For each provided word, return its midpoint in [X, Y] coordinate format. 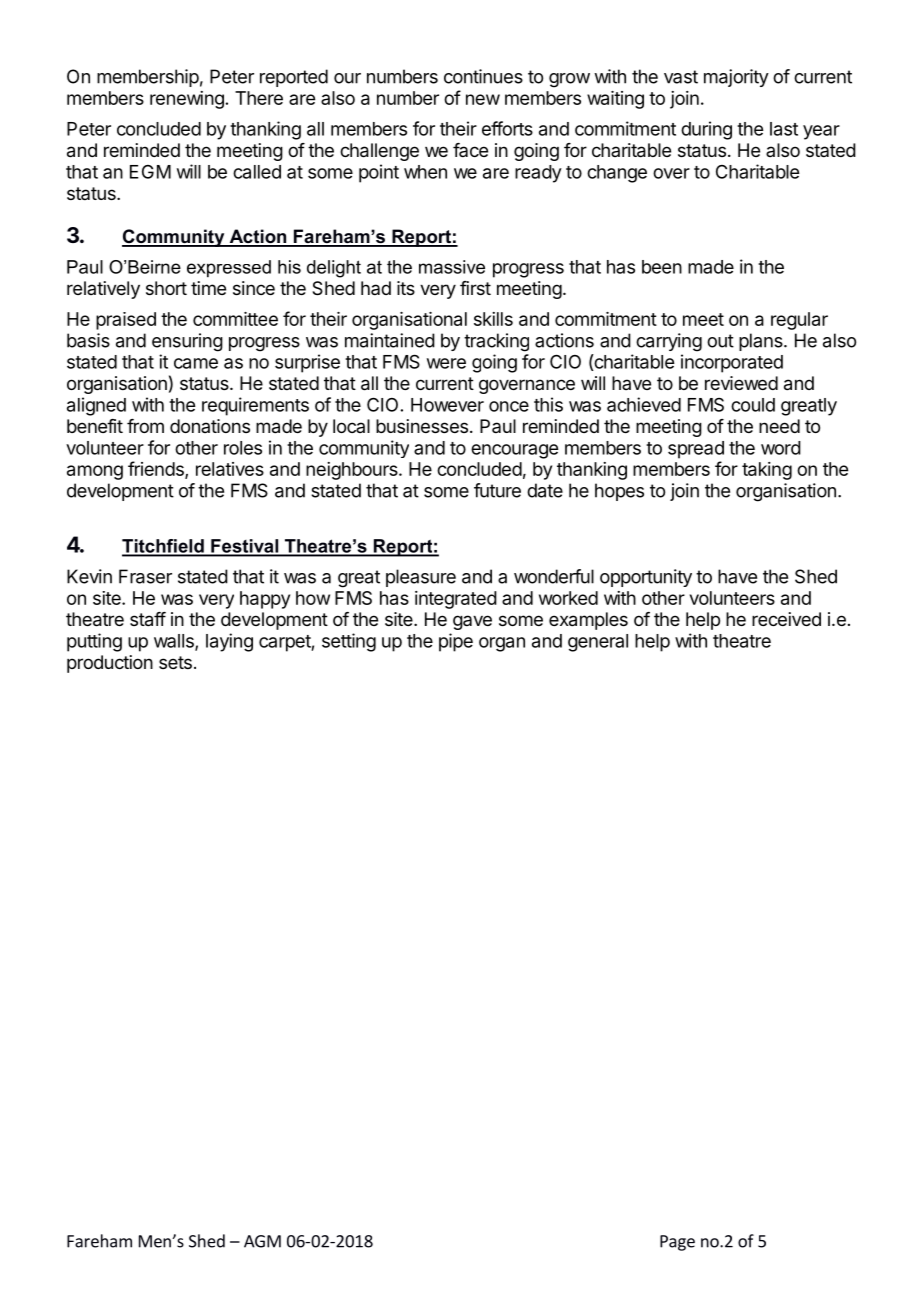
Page [677, 1243]
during [706, 130]
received [786, 619]
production [110, 664]
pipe [456, 642]
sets [175, 662]
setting [349, 642]
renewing [187, 100]
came [196, 363]
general [598, 643]
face [470, 150]
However [447, 405]
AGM [262, 1241]
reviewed [741, 383]
